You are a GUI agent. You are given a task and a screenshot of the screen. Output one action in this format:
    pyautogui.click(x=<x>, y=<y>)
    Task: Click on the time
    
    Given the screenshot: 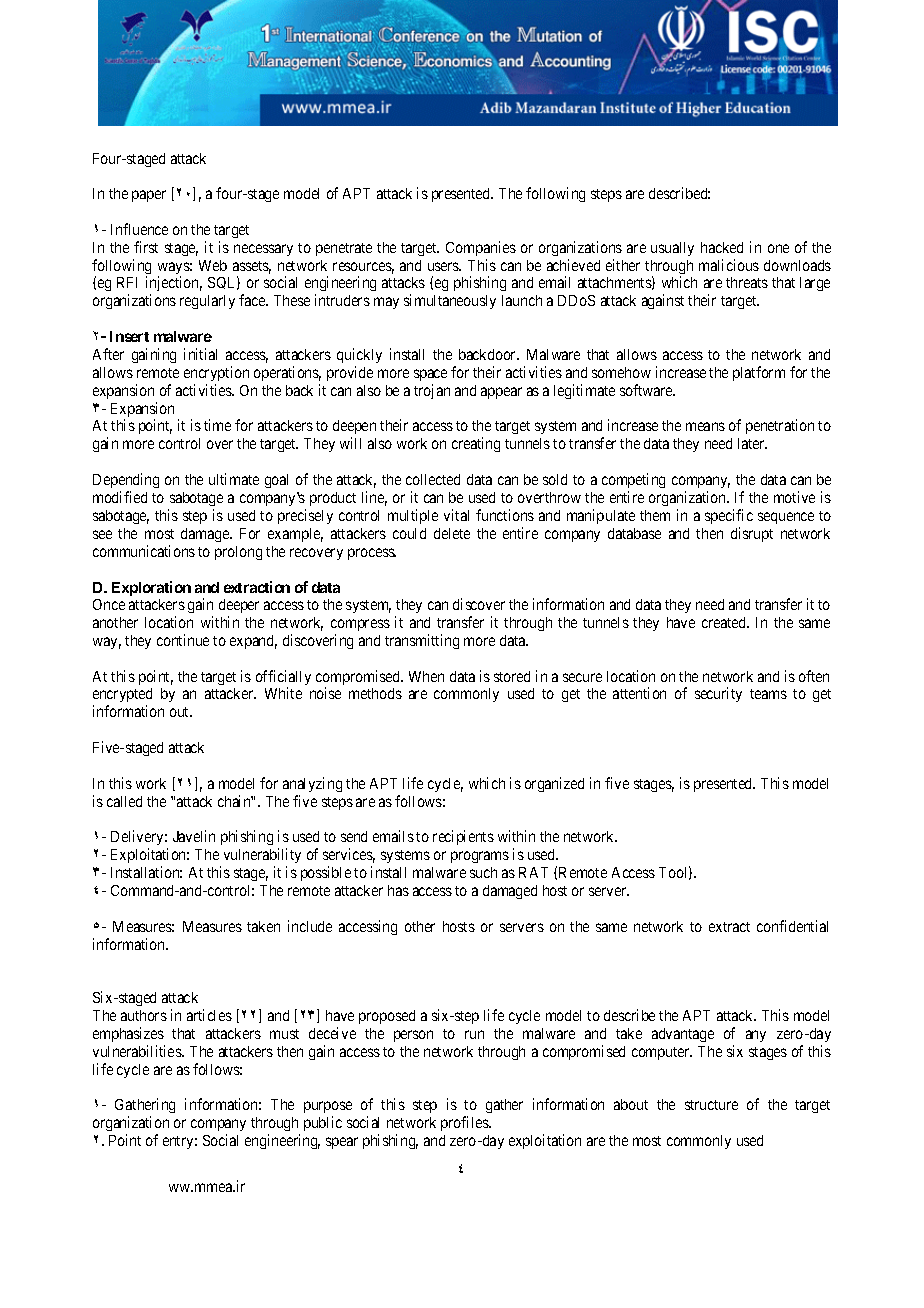 What is the action you would take?
    pyautogui.click(x=217, y=425)
